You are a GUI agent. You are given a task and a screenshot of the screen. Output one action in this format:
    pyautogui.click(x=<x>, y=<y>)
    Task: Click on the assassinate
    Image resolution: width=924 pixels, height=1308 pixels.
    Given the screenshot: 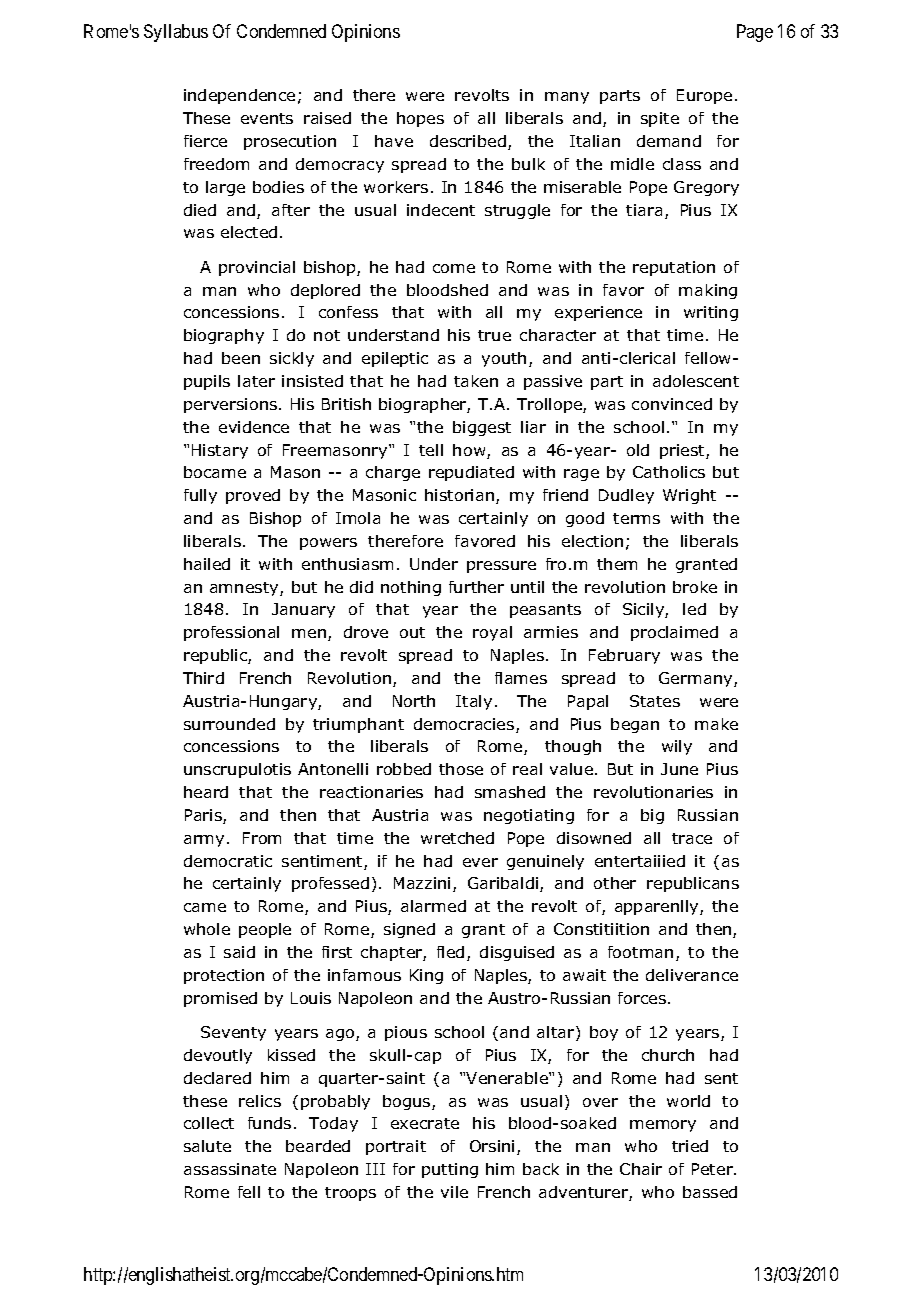 What is the action you would take?
    pyautogui.click(x=230, y=1169)
